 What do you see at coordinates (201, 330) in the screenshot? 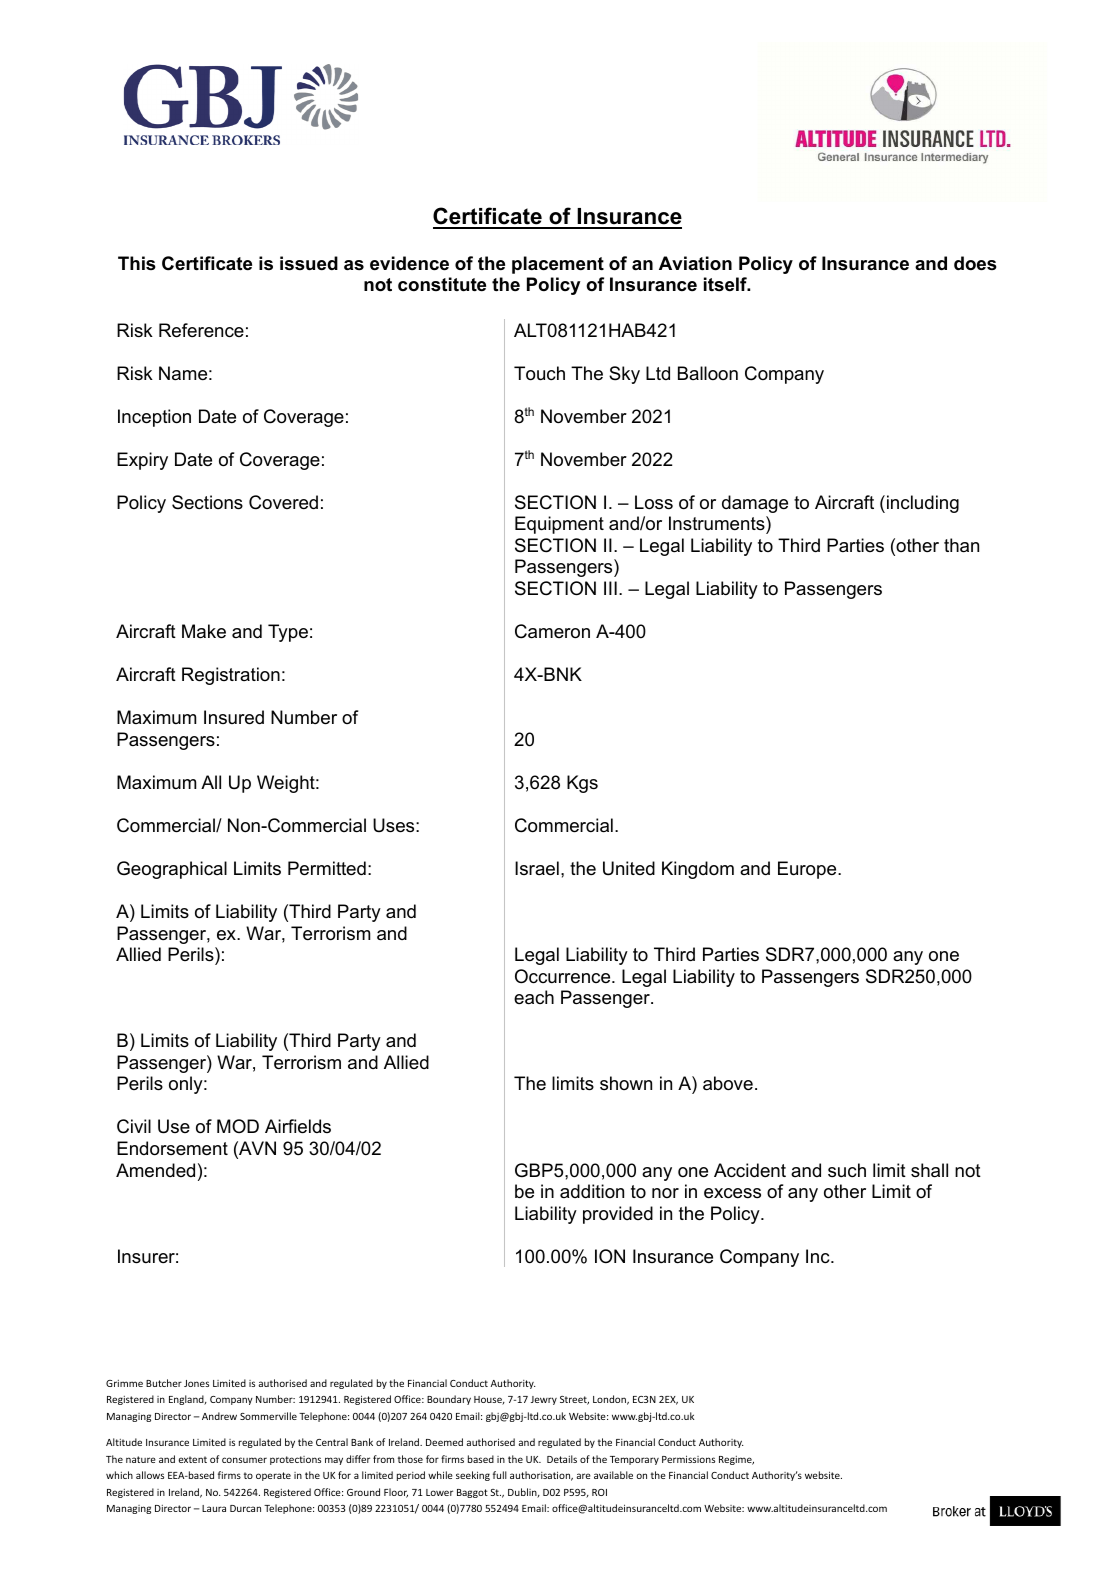
I see `Reference` at bounding box center [201, 330].
